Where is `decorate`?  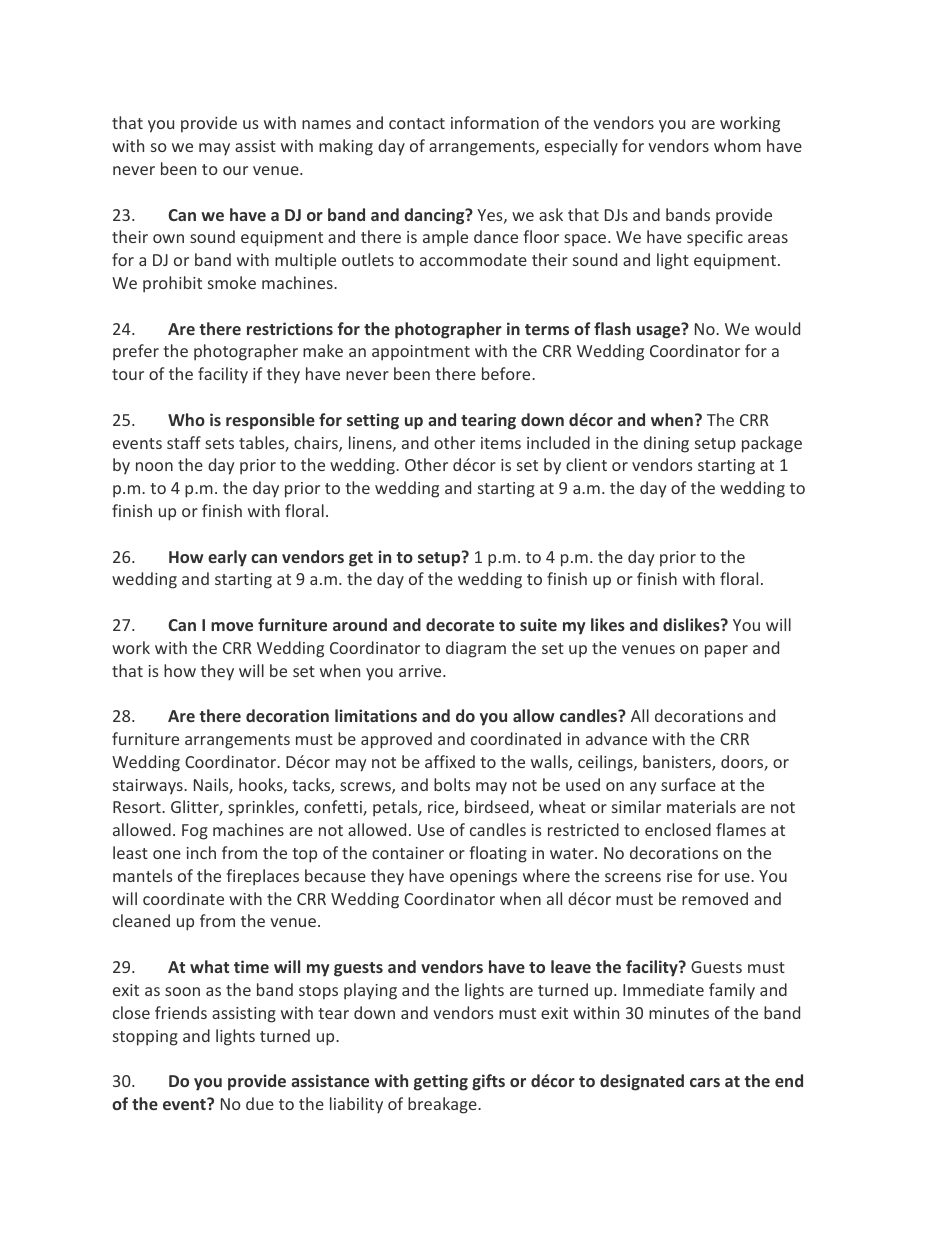 decorate is located at coordinates (460, 624).
